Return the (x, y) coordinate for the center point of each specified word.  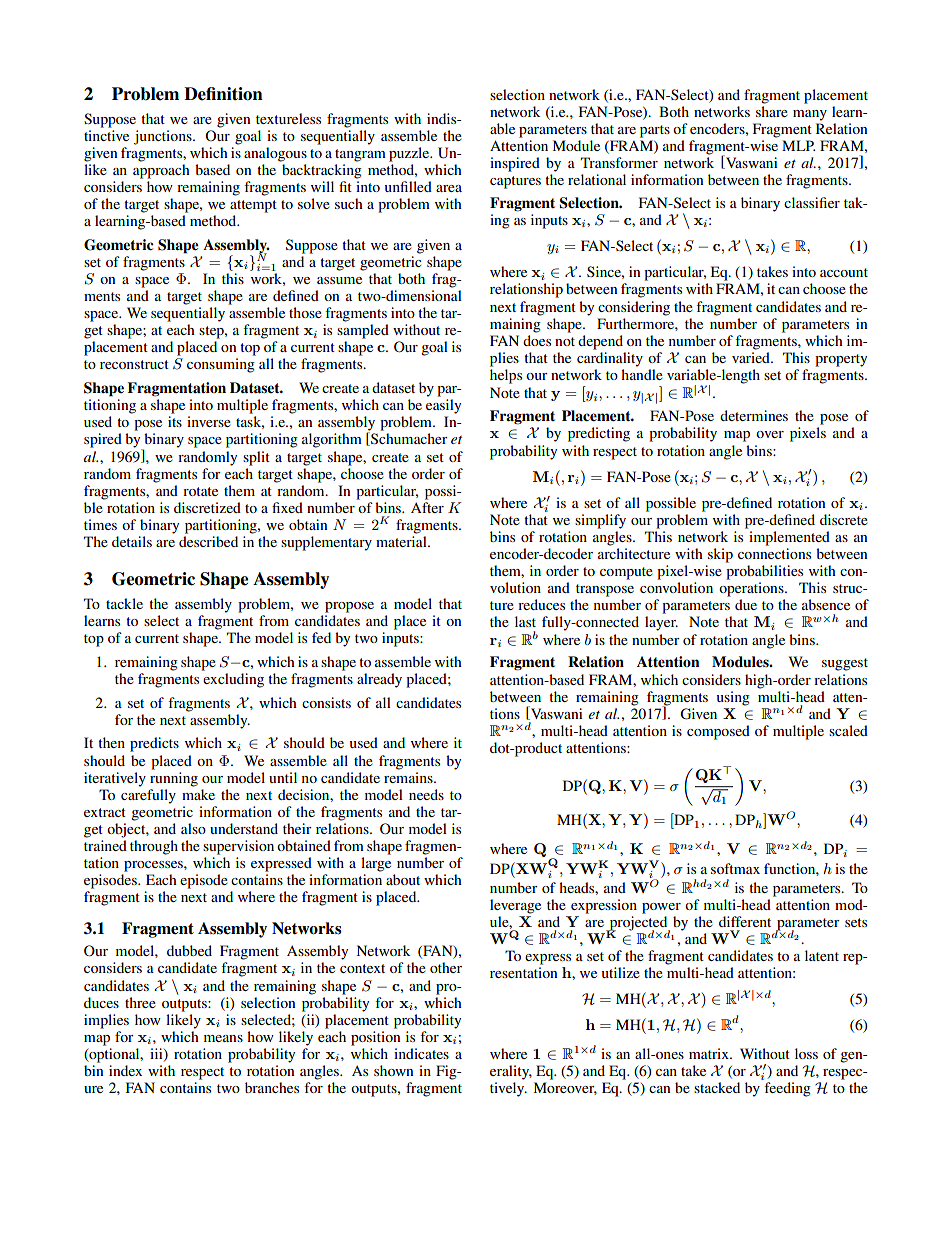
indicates (421, 1053)
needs (426, 794)
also (193, 828)
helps (506, 376)
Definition (223, 94)
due (746, 604)
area (449, 188)
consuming (221, 365)
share (772, 111)
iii (157, 1054)
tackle (124, 603)
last (525, 621)
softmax (735, 868)
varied (752, 357)
